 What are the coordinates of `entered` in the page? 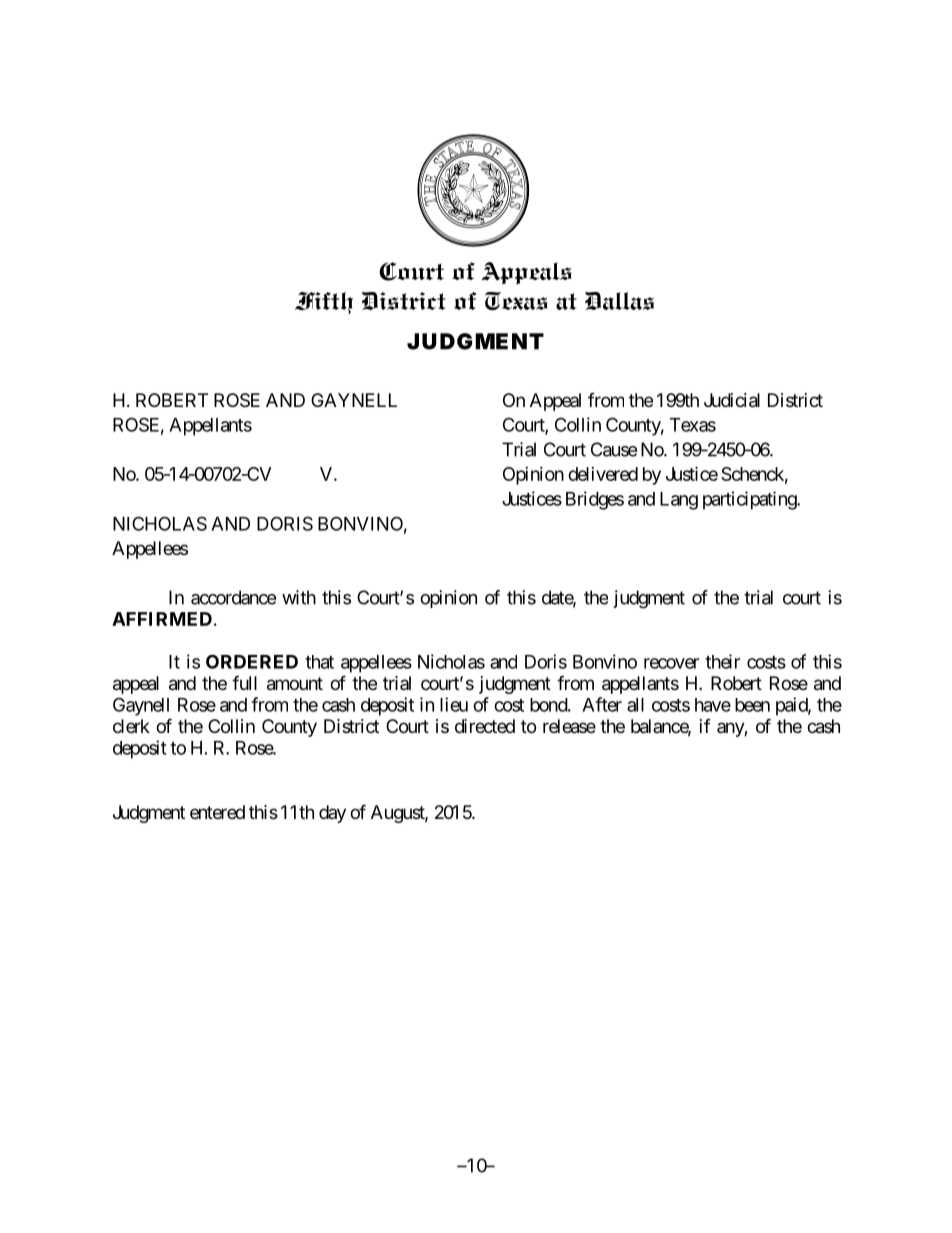 It's located at (217, 812).
